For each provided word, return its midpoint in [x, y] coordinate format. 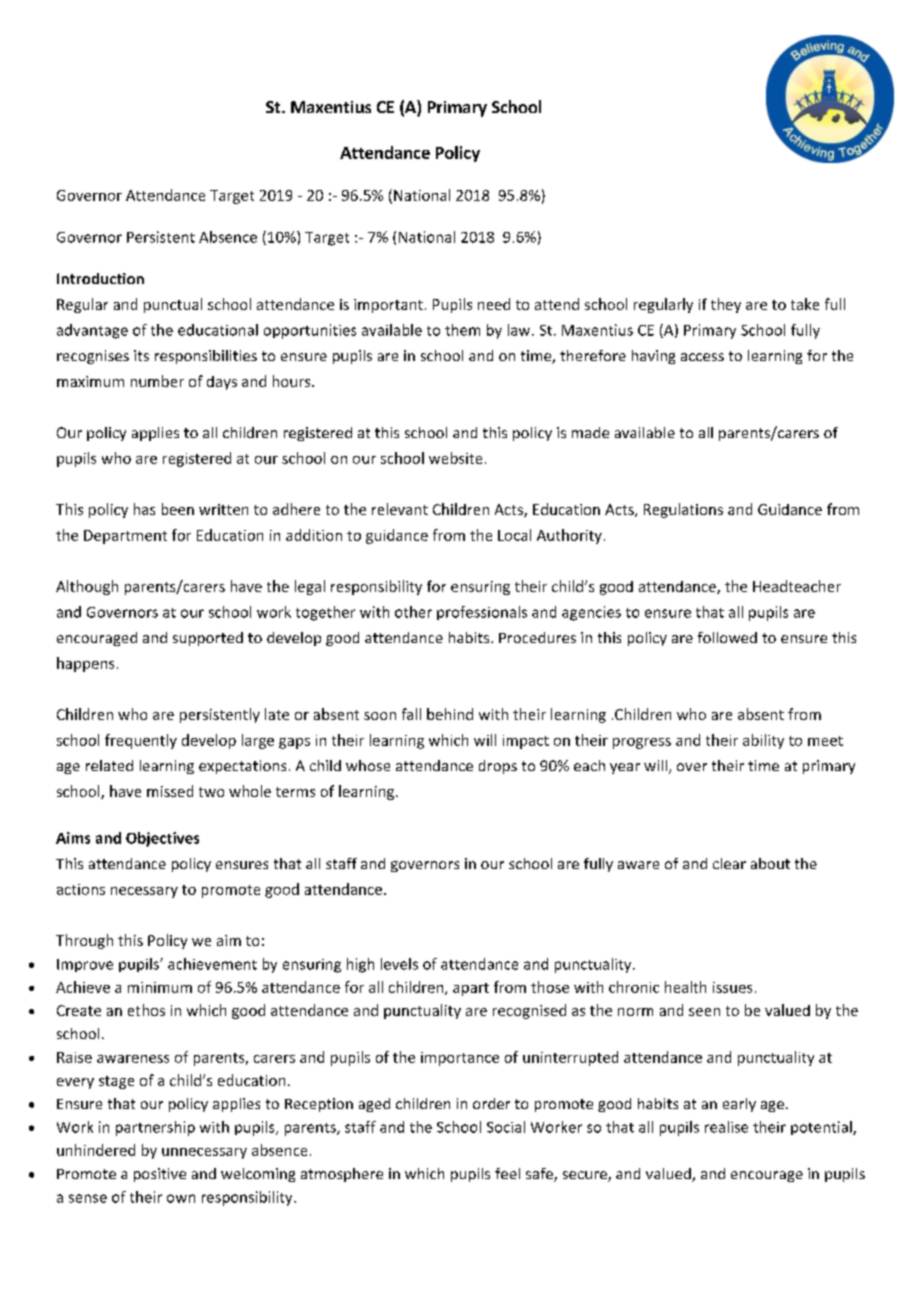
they [726, 305]
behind [450, 714]
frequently [141, 741]
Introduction [100, 278]
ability [763, 741]
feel [507, 1173]
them [462, 330]
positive [160, 1175]
